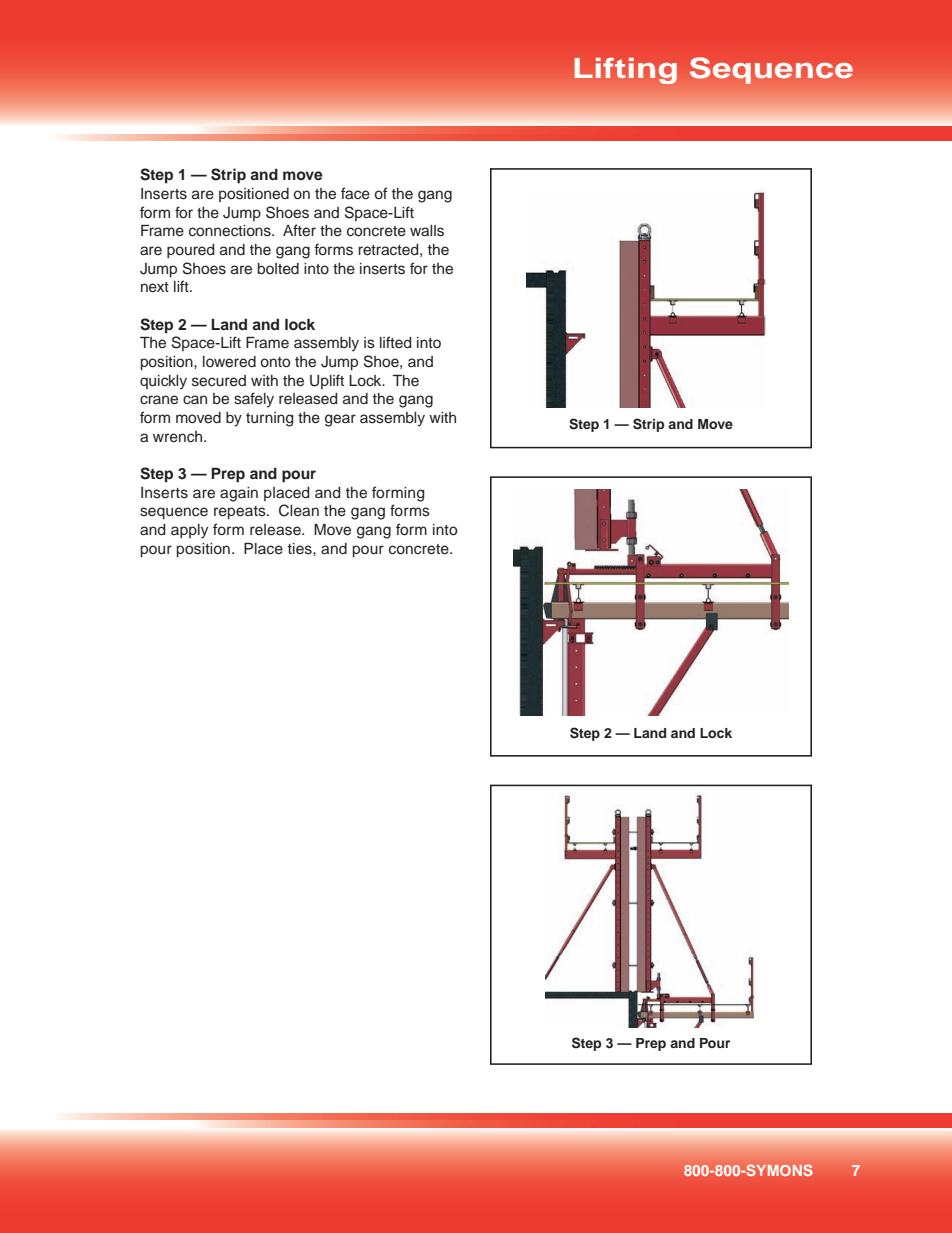  Describe the element at coordinates (163, 382) in the document. I see `quickly` at that location.
